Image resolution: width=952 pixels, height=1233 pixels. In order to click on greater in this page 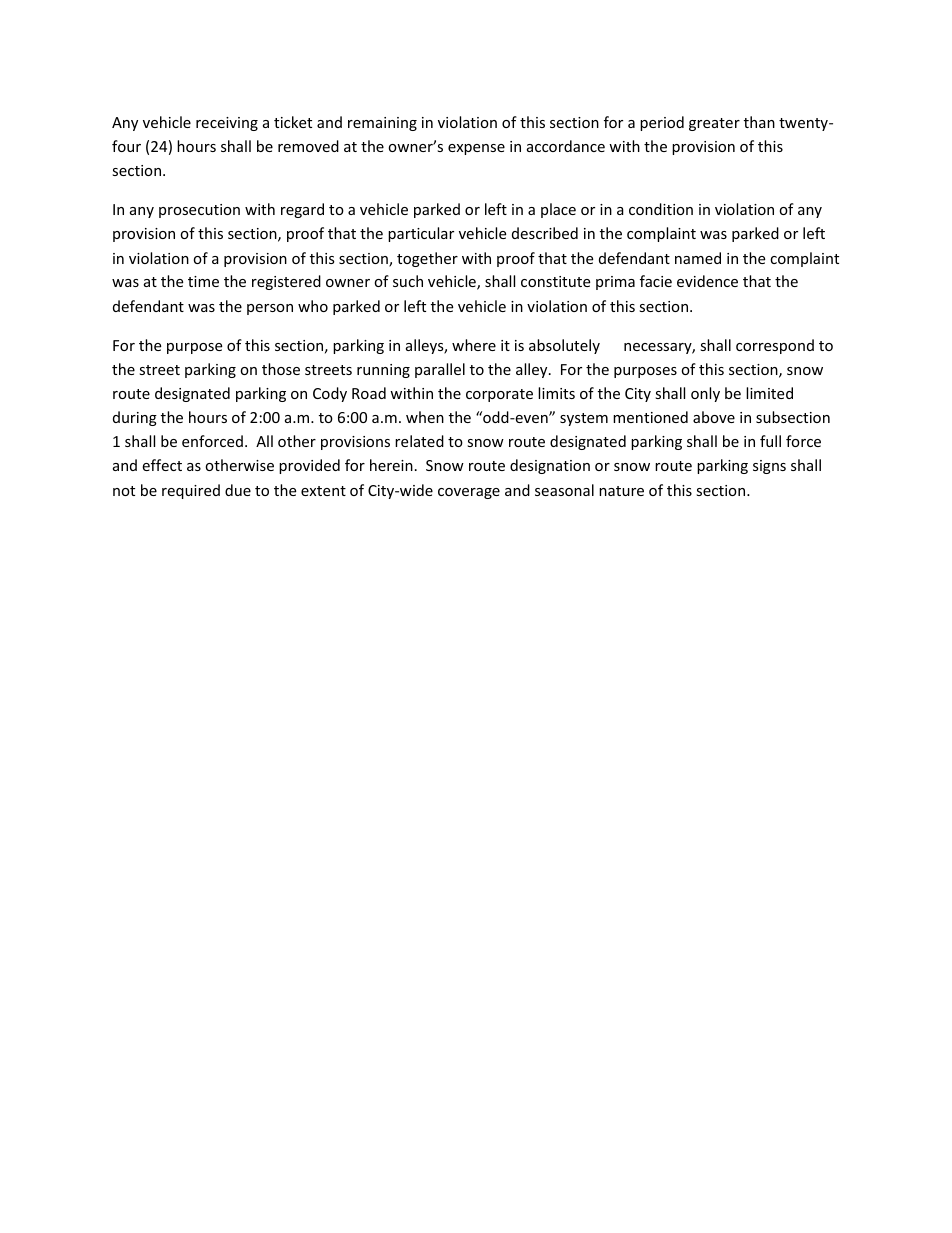, I will do `click(714, 124)`.
